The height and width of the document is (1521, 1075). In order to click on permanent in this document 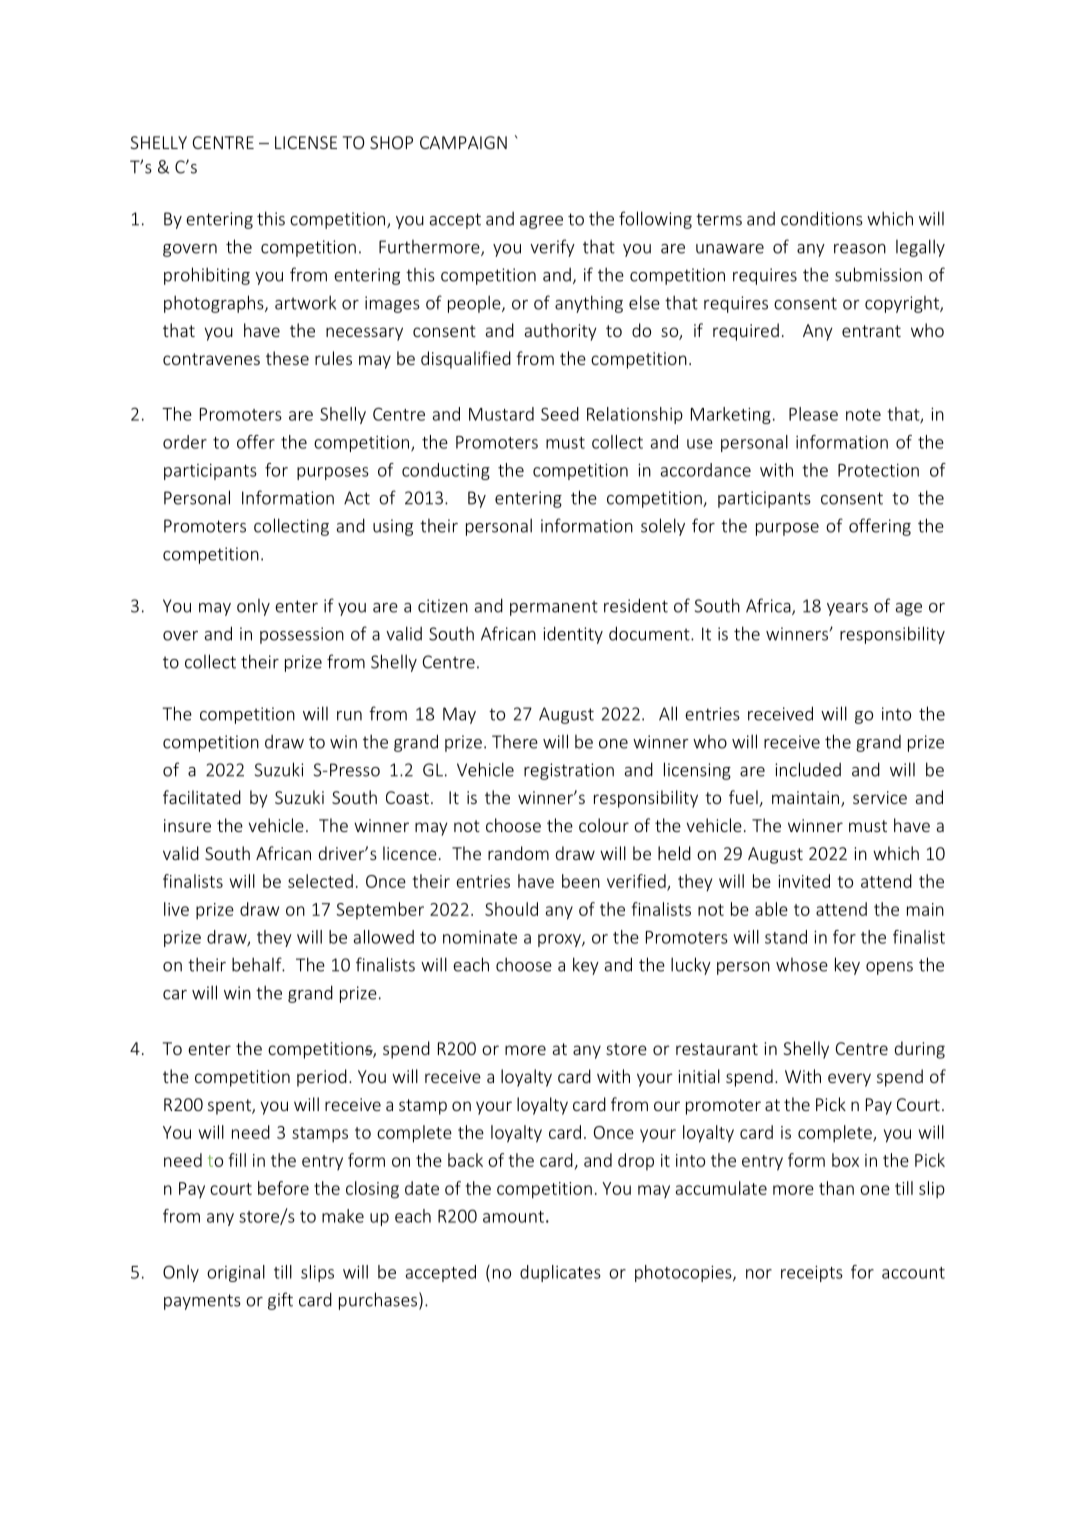, I will do `click(554, 608)`.
